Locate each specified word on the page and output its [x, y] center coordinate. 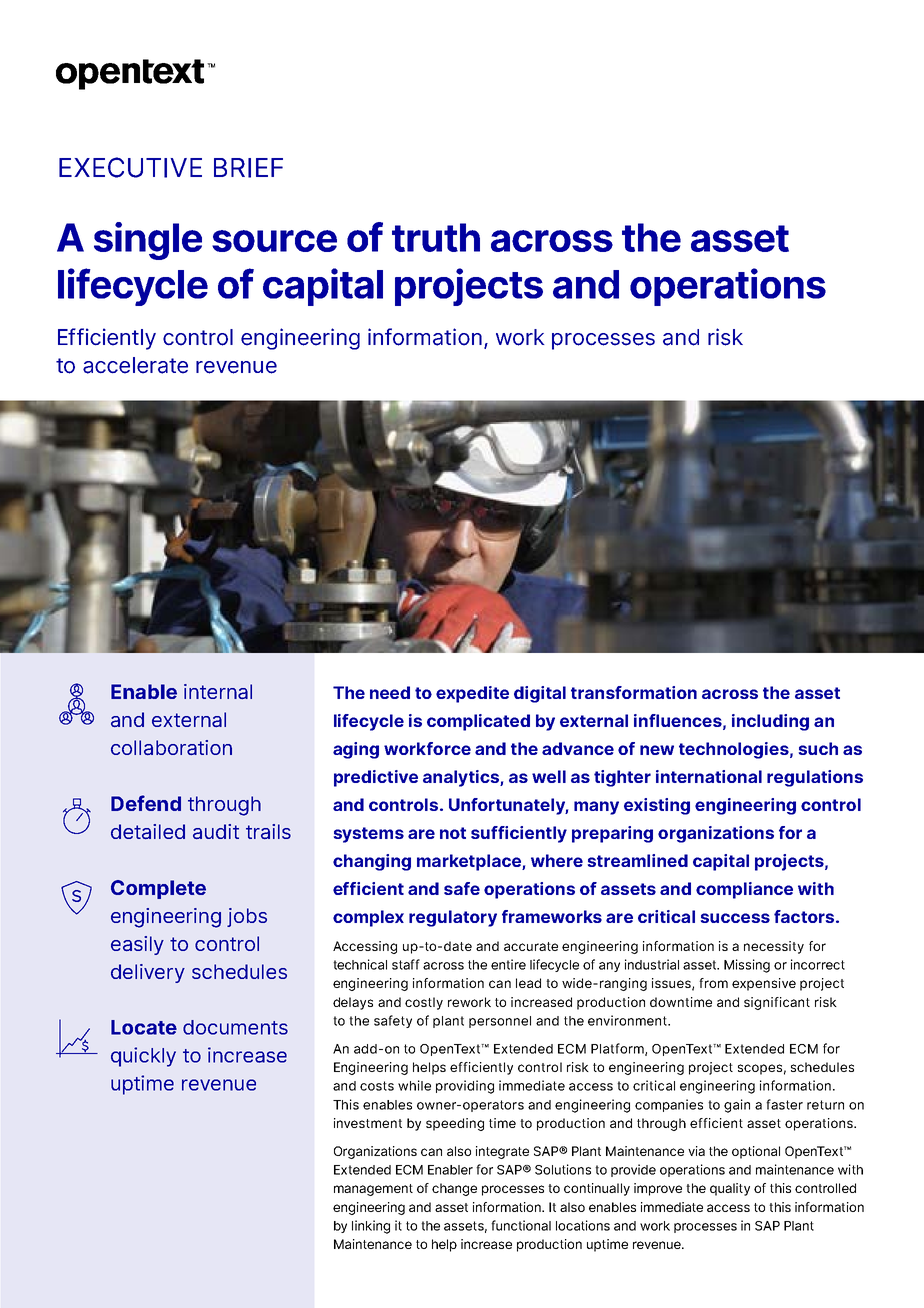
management [373, 1190]
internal [218, 691]
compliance [744, 890]
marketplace [470, 862]
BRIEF [248, 168]
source [274, 241]
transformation [634, 692]
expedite [472, 694]
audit [216, 831]
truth [436, 237]
